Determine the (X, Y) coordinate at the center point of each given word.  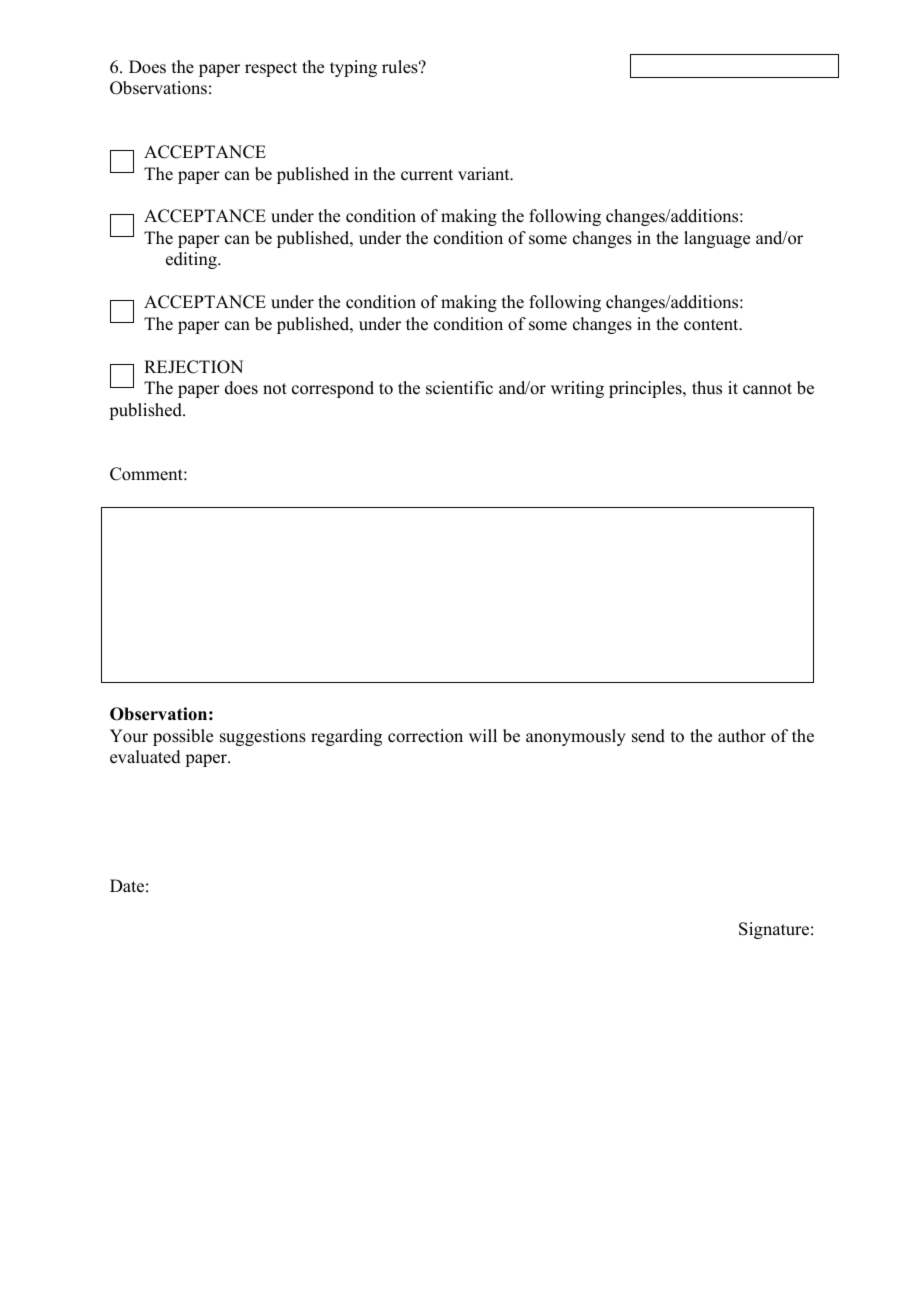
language (717, 239)
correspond (333, 389)
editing (192, 260)
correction (425, 736)
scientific (459, 388)
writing (577, 389)
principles (646, 389)
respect (271, 69)
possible (183, 737)
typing (353, 68)
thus (707, 388)
